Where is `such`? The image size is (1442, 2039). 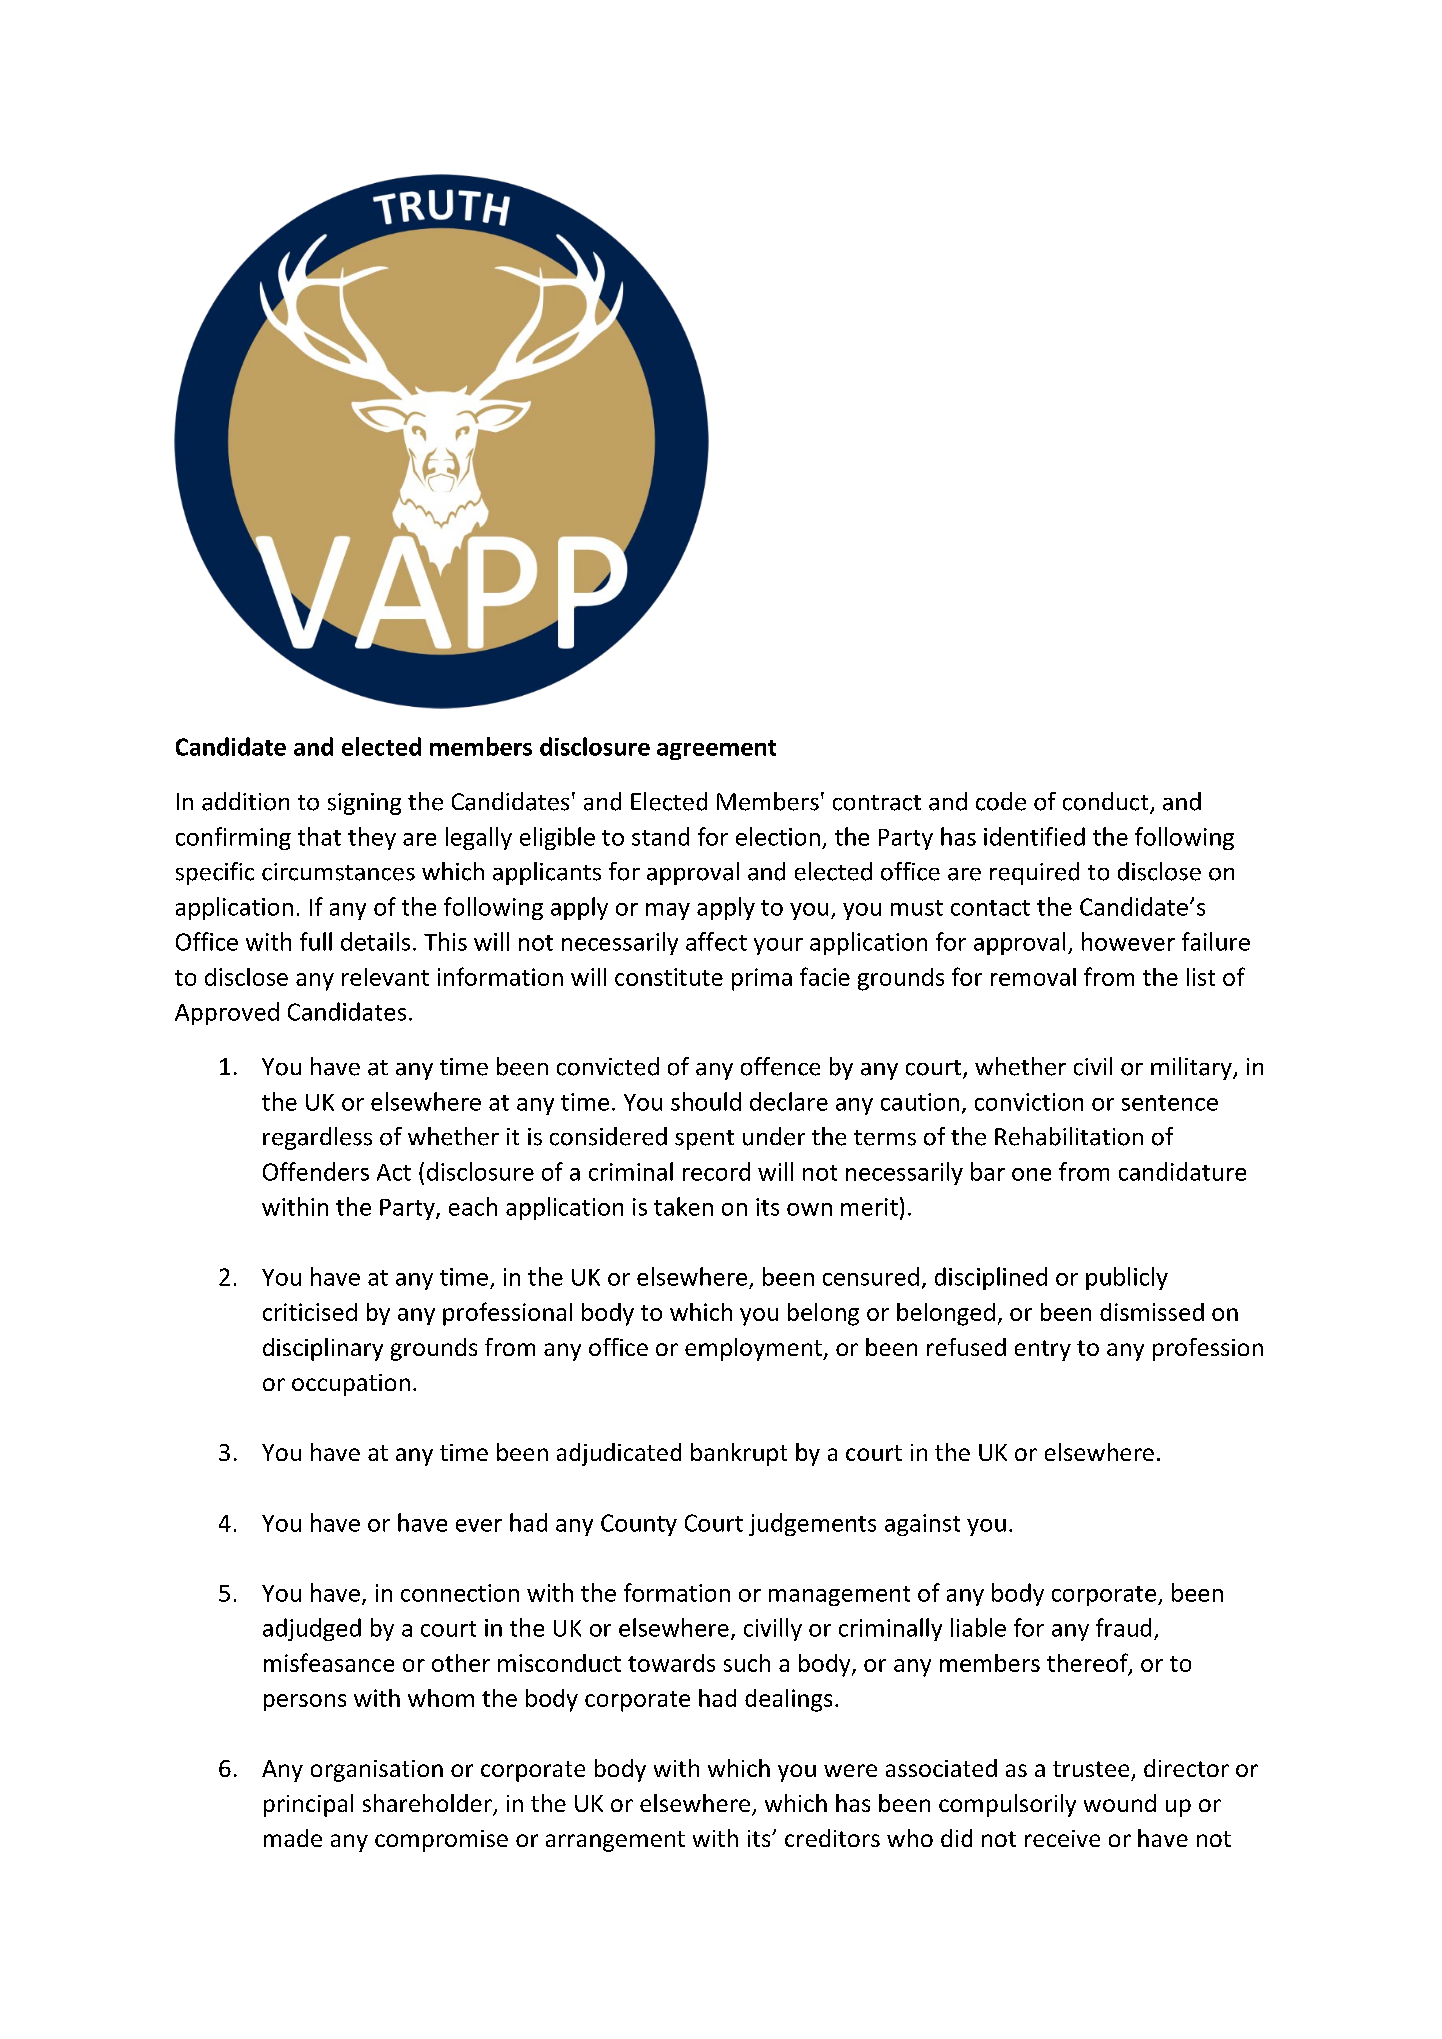 such is located at coordinates (747, 1663).
